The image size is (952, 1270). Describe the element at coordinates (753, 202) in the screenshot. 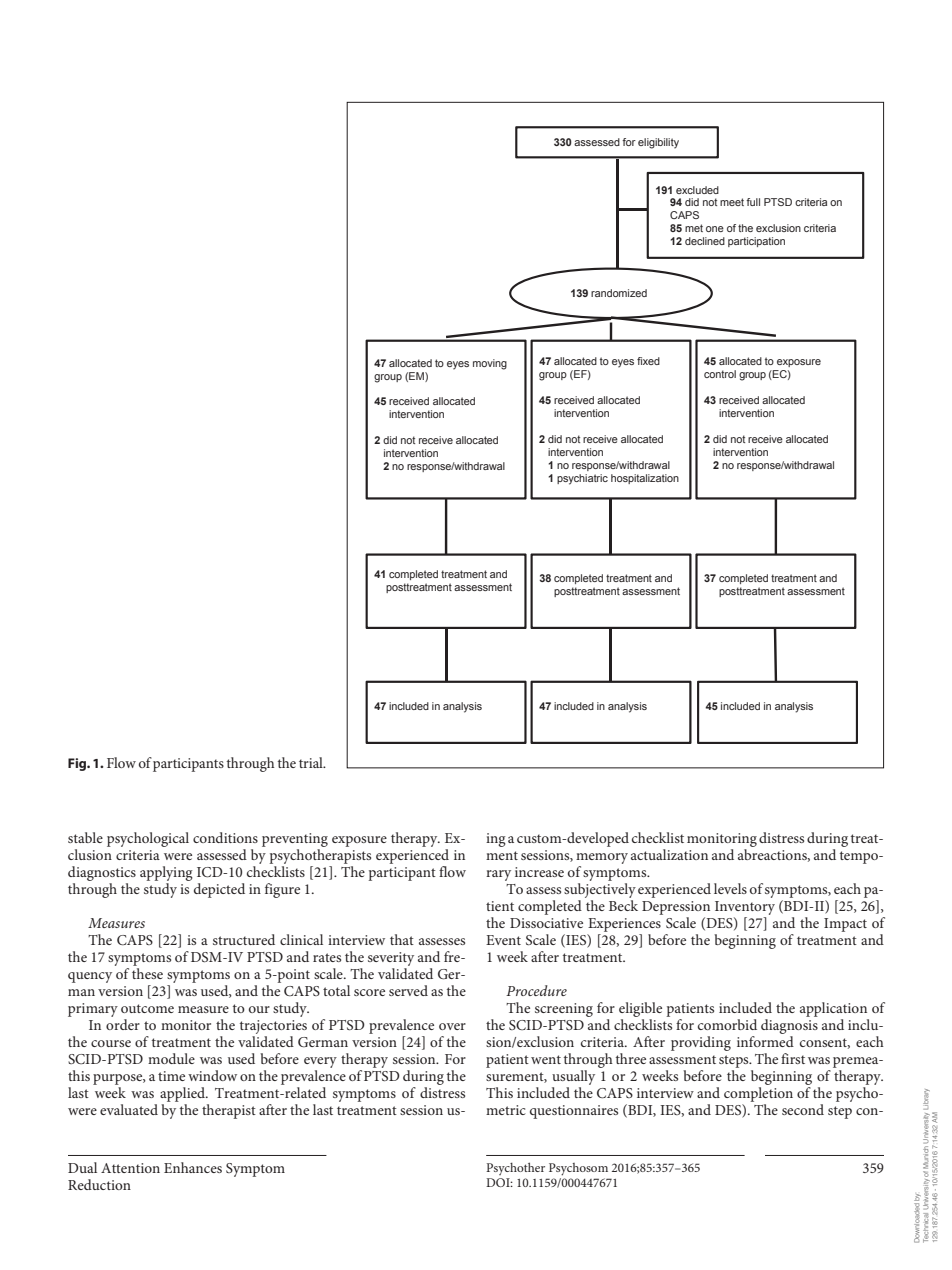

I see `full` at that location.
